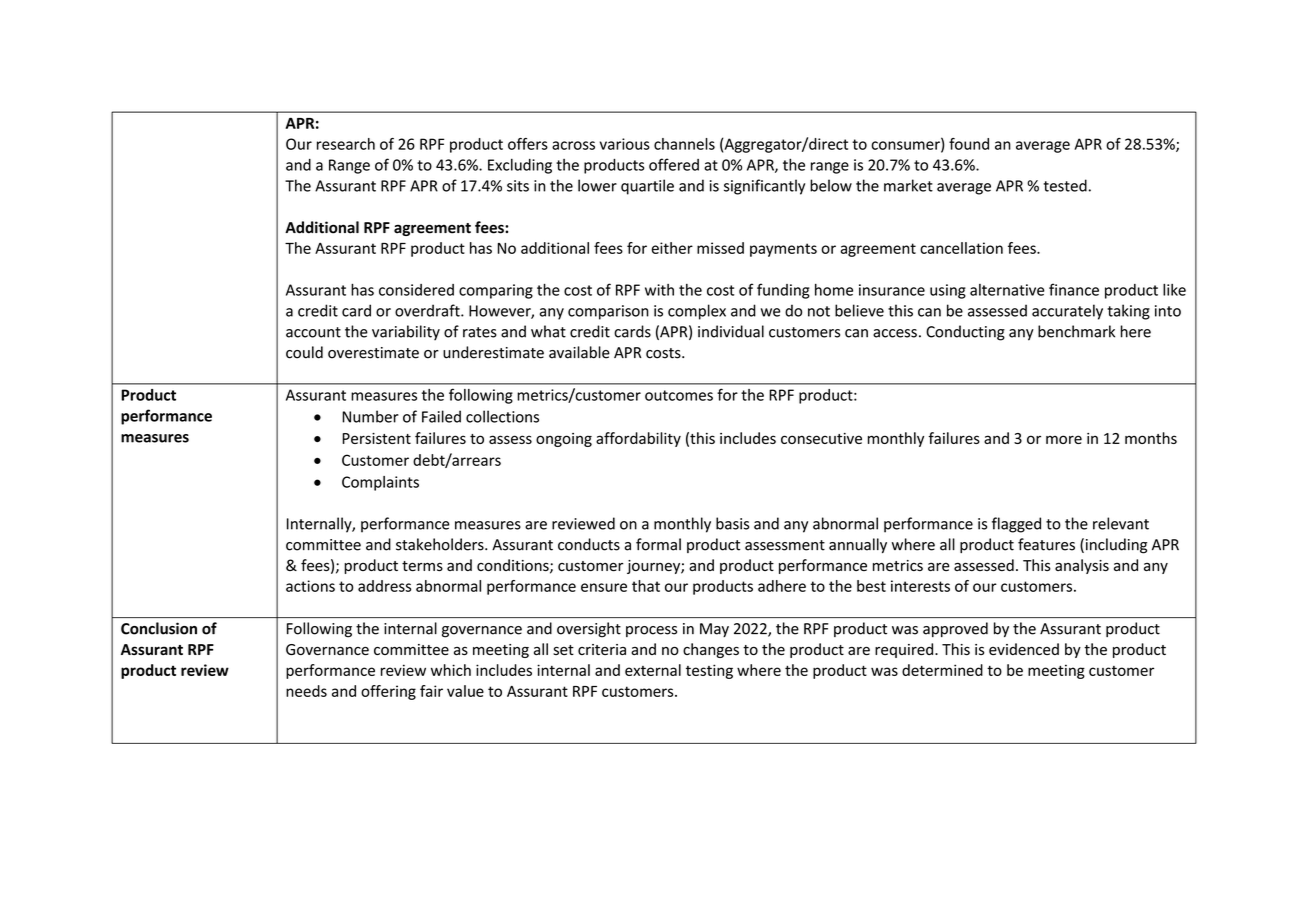 This screenshot has width=1308, height=924. Describe the element at coordinates (674, 164) in the screenshot. I see `offered` at that location.
